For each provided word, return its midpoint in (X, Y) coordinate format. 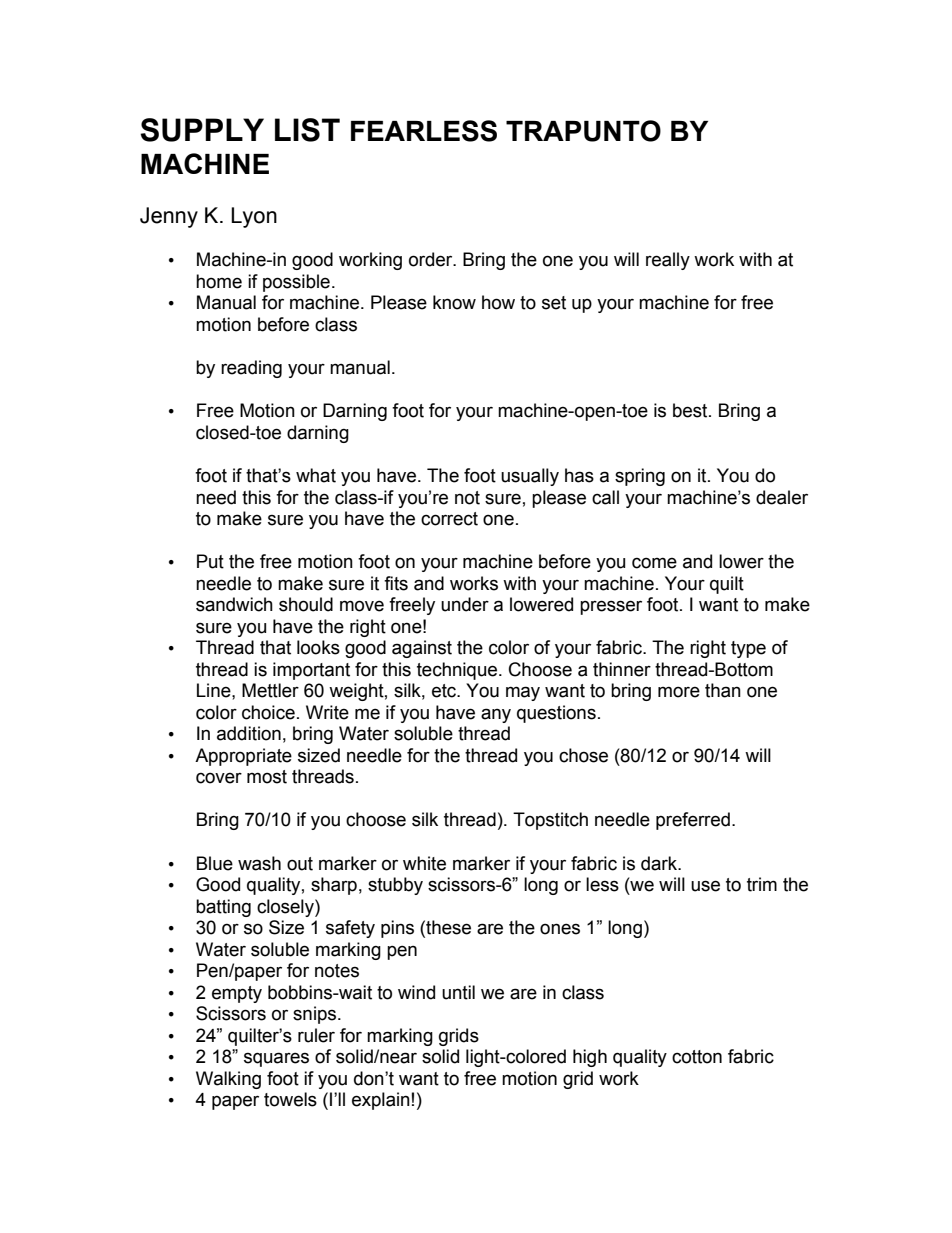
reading (251, 369)
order (432, 259)
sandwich (234, 604)
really (668, 261)
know (454, 302)
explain (381, 1101)
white (424, 863)
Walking (228, 1080)
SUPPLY (202, 130)
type (748, 649)
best (691, 410)
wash (259, 863)
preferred (693, 821)
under (465, 604)
